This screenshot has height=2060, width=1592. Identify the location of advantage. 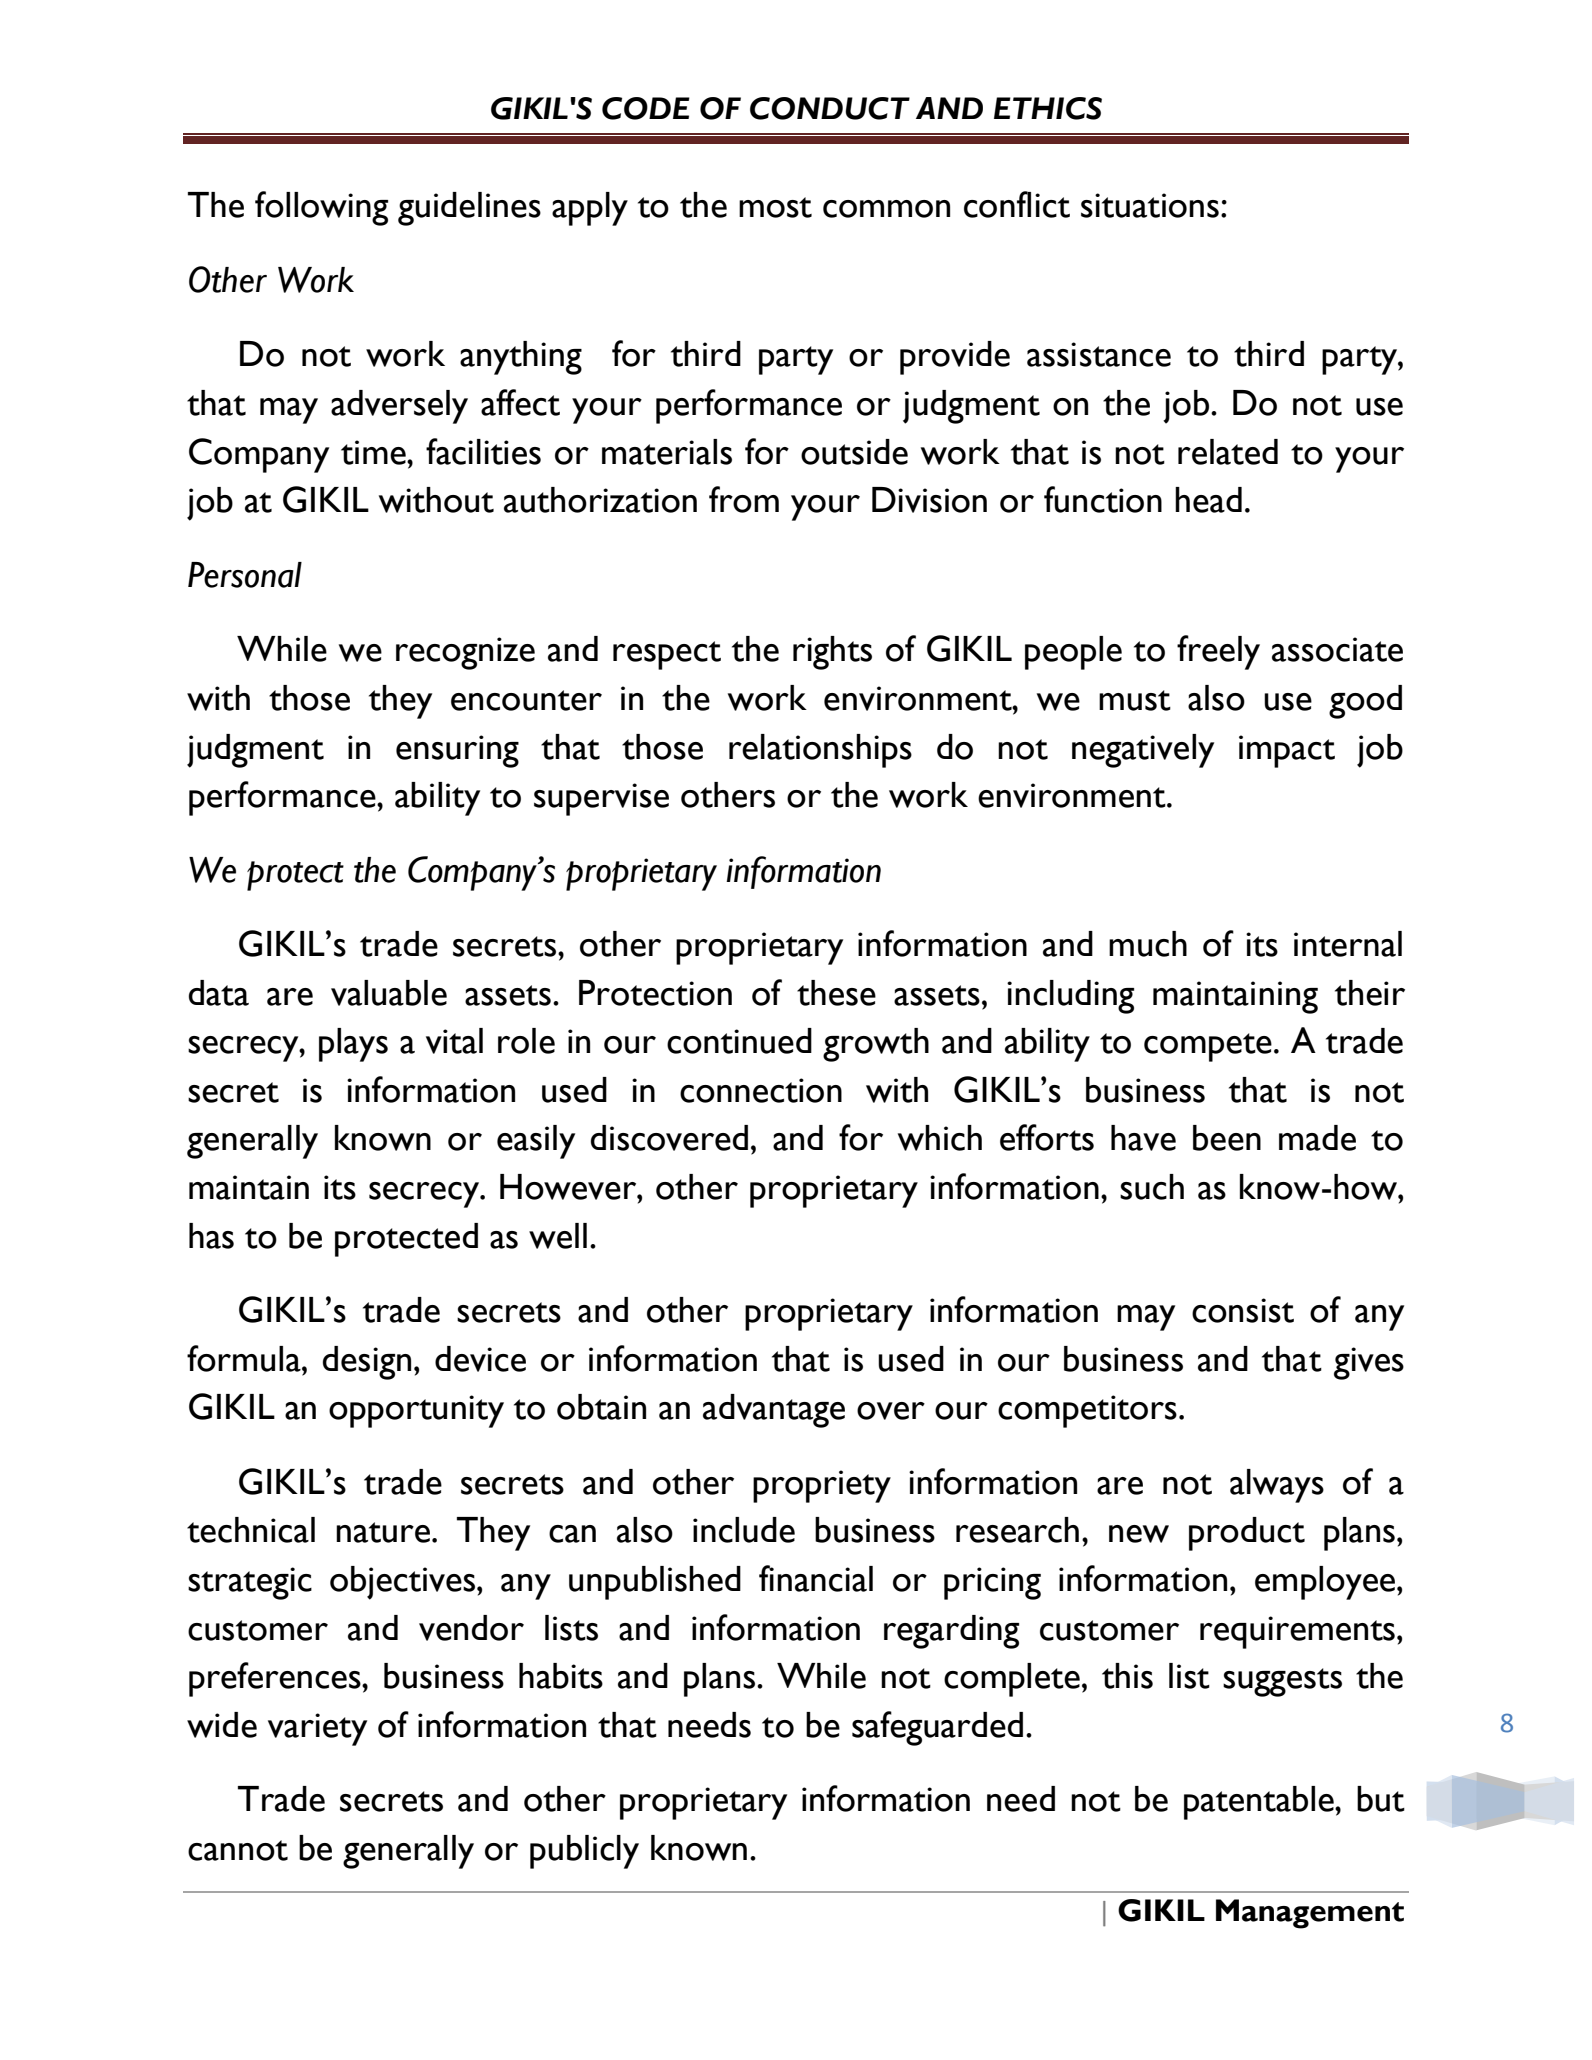
(774, 1411).
